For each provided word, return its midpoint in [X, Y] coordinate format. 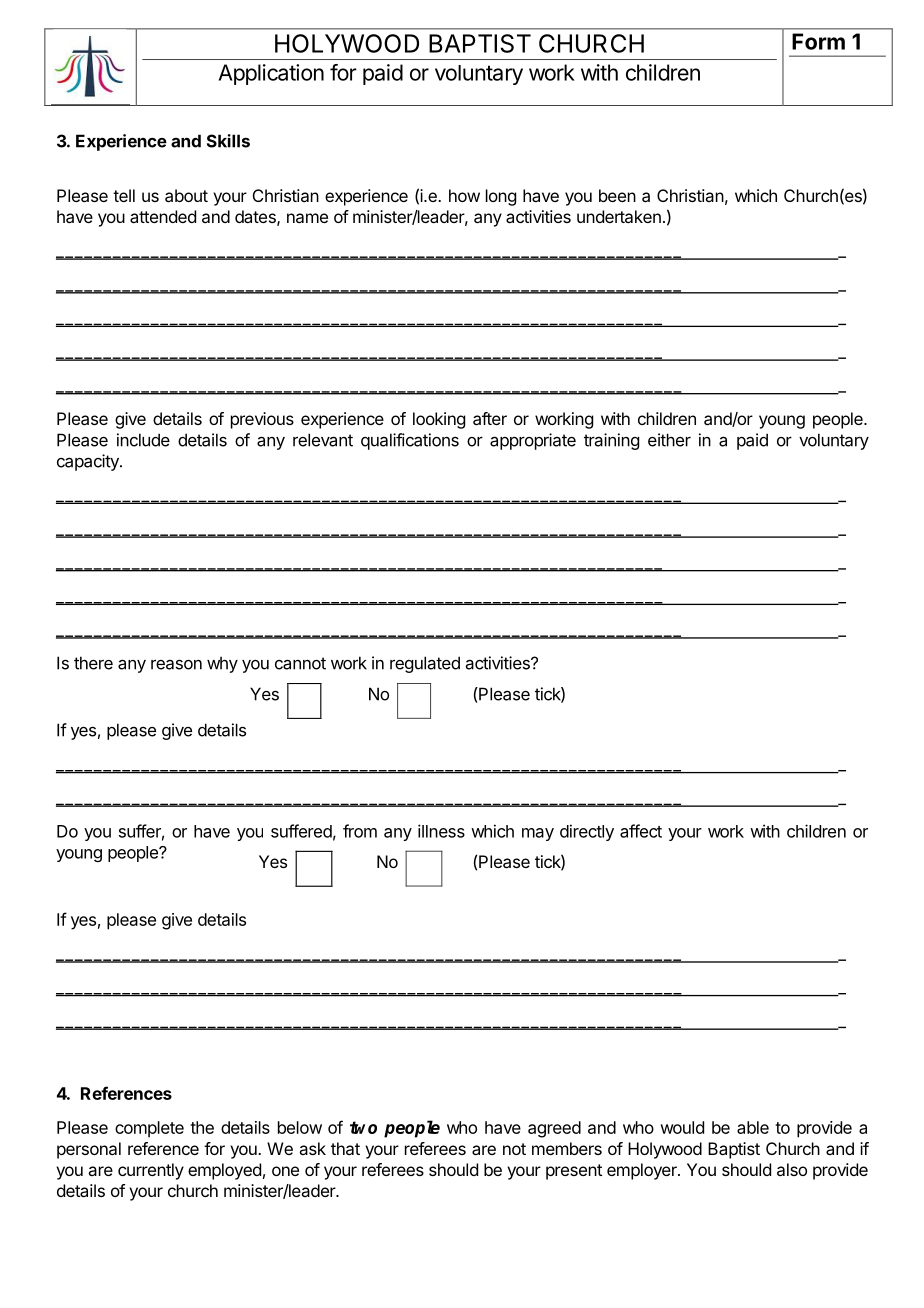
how [464, 195]
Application [271, 74]
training [611, 441]
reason [176, 664]
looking [439, 420]
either [669, 440]
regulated [425, 664]
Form [818, 41]
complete [149, 1129]
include [143, 440]
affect [641, 831]
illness [441, 831]
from [360, 831]
